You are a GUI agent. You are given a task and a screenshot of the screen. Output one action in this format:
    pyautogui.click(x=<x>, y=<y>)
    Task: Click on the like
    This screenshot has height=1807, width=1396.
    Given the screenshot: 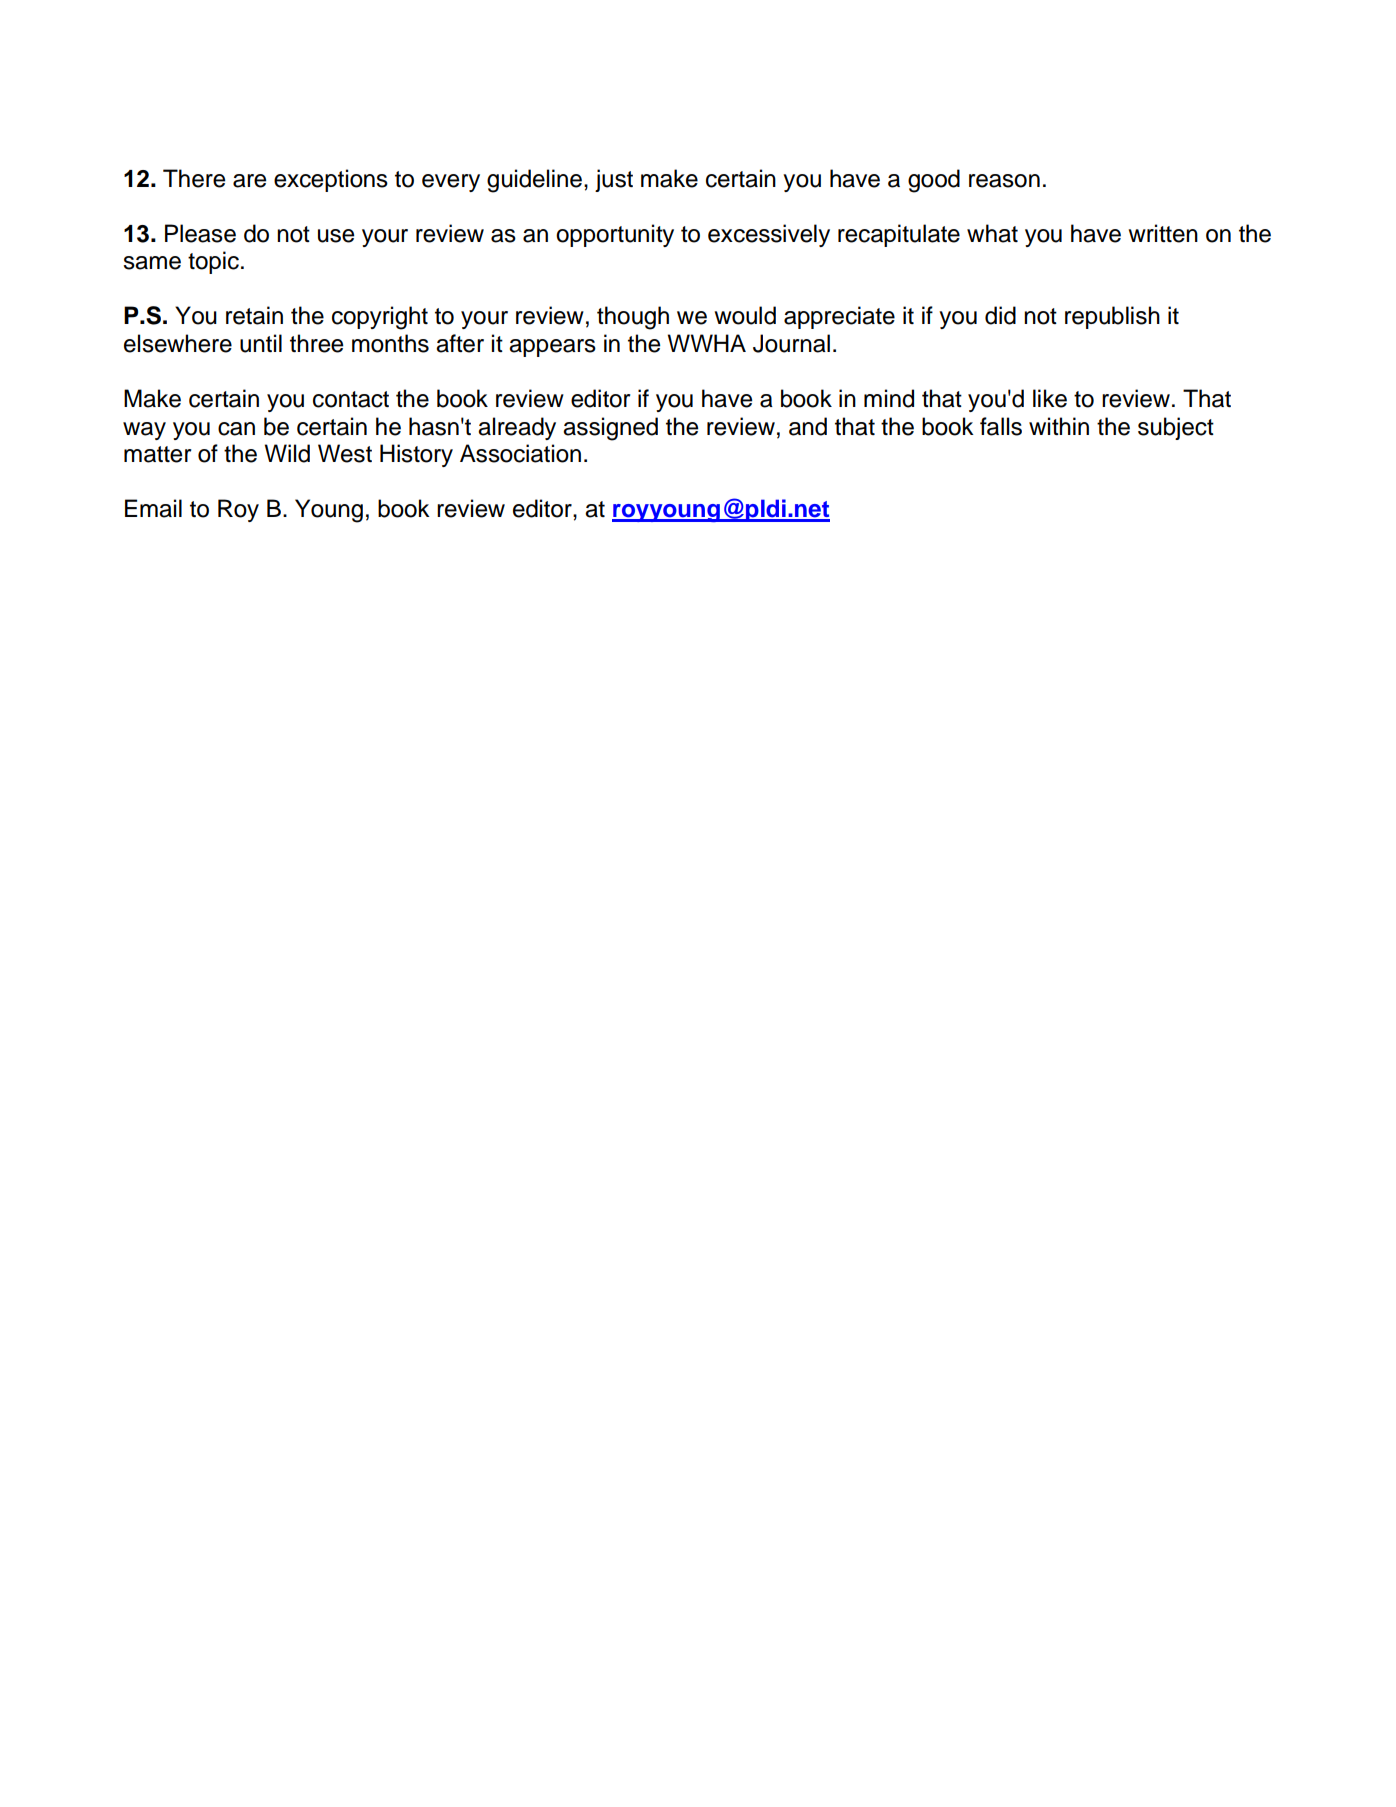 What is the action you would take?
    pyautogui.click(x=1050, y=398)
